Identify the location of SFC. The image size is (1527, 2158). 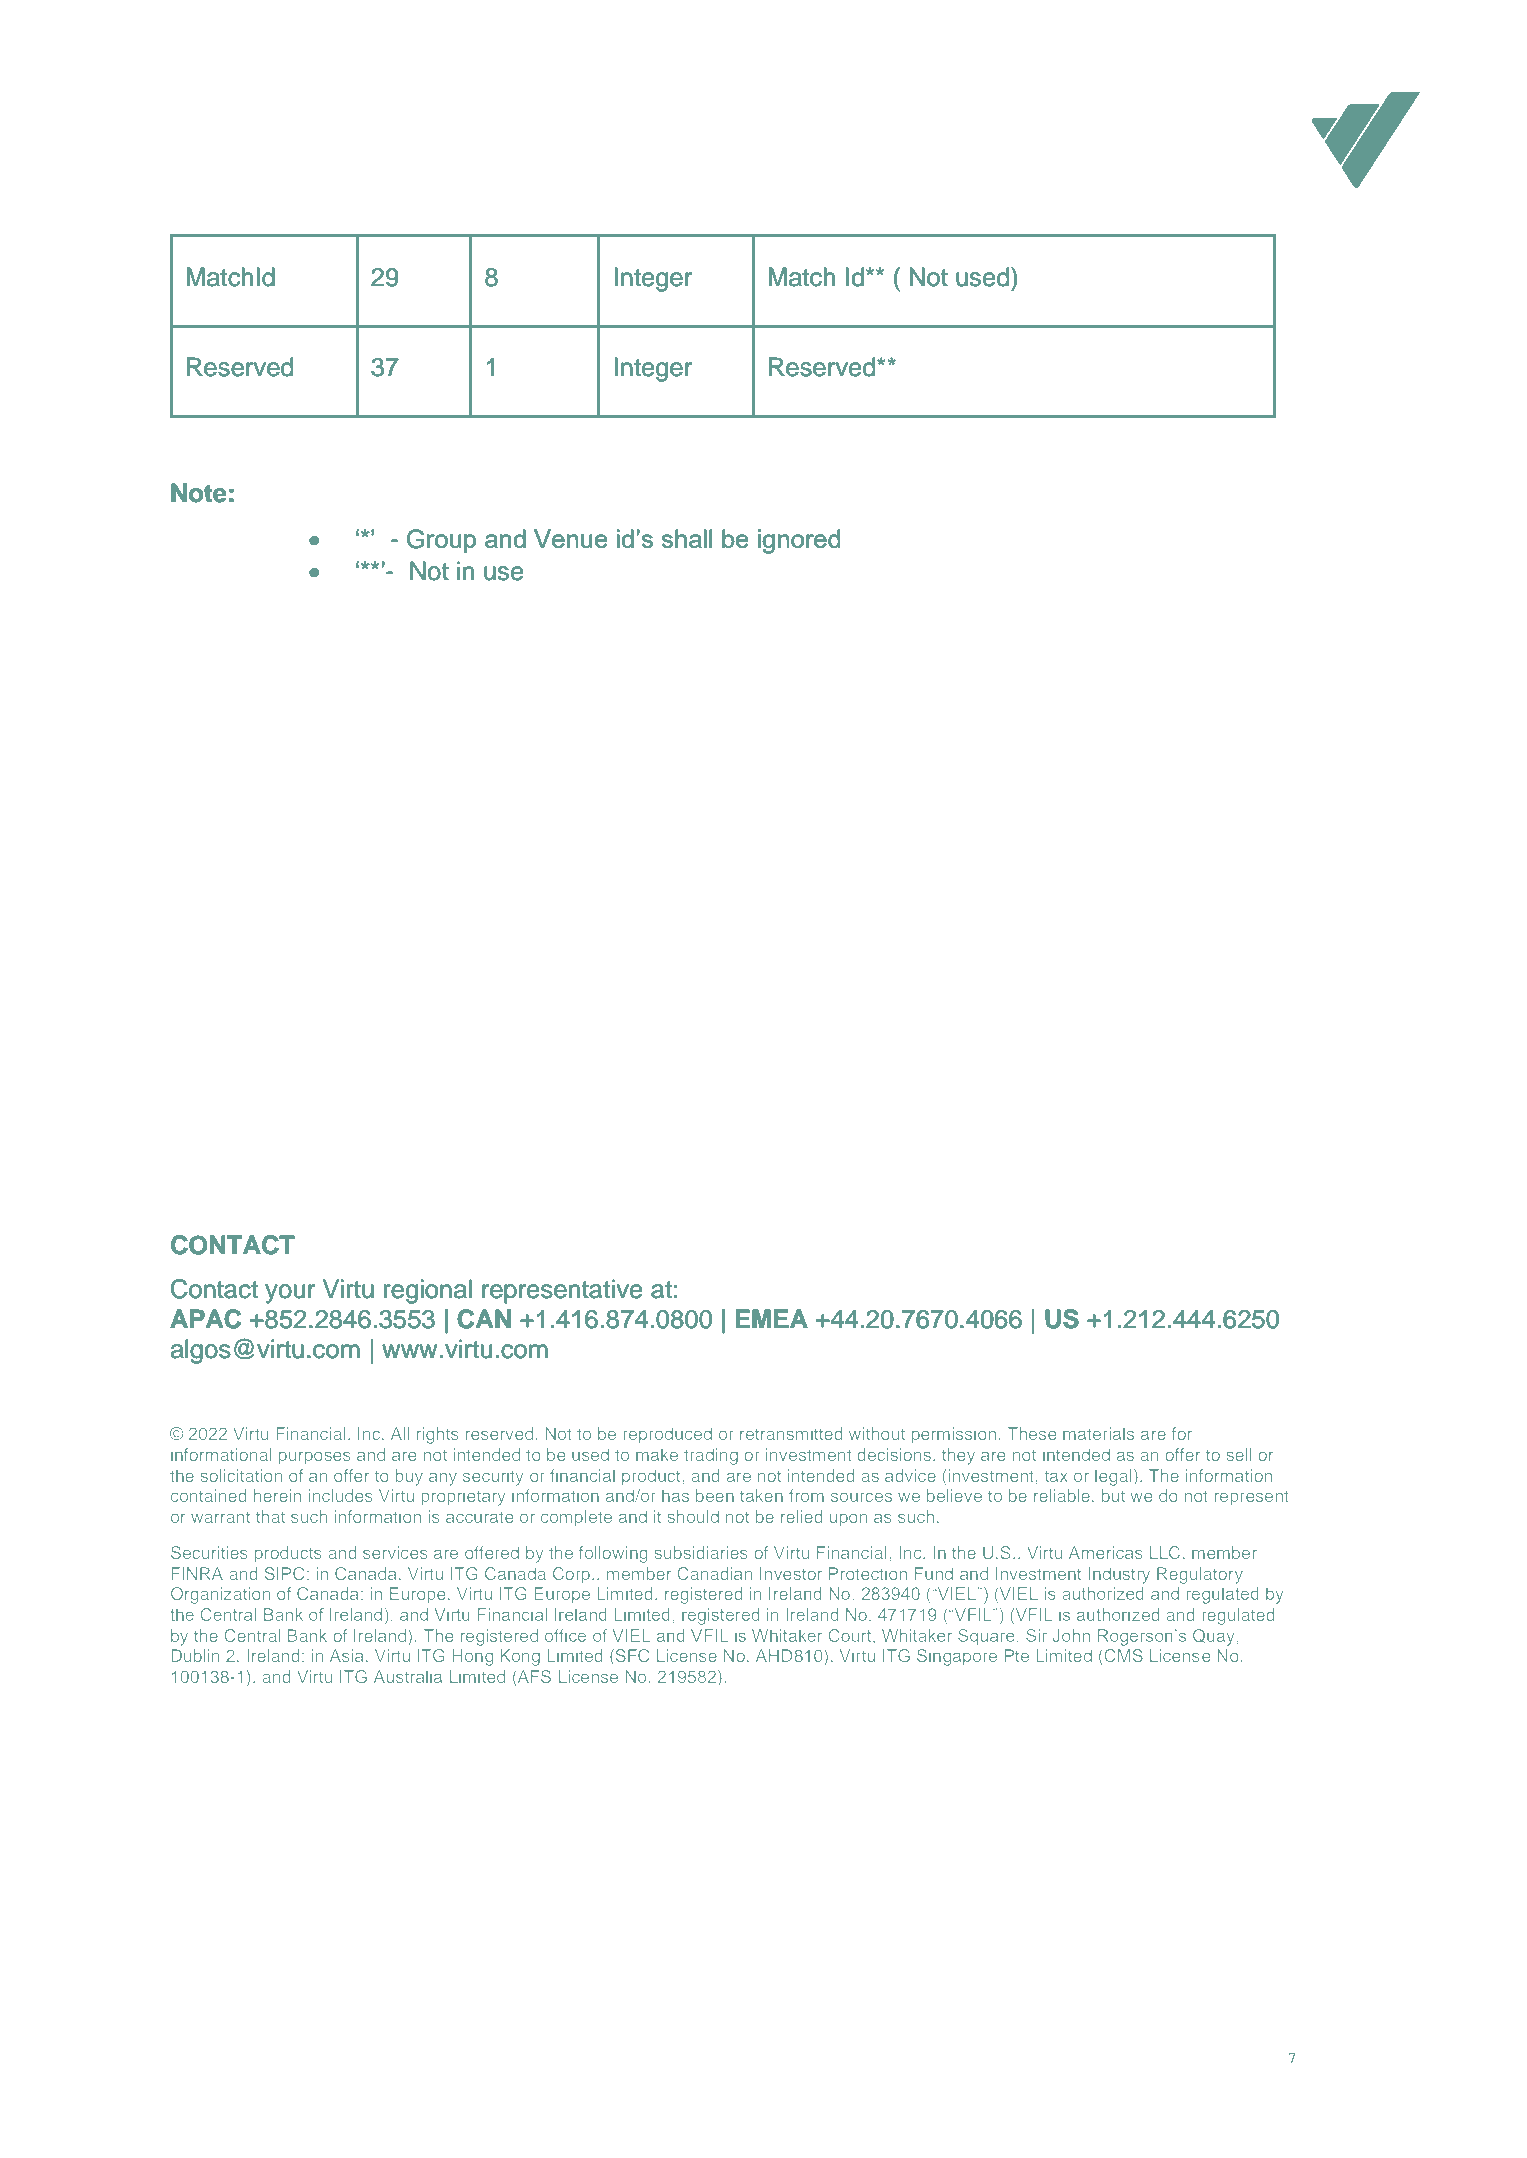
(631, 1657).
